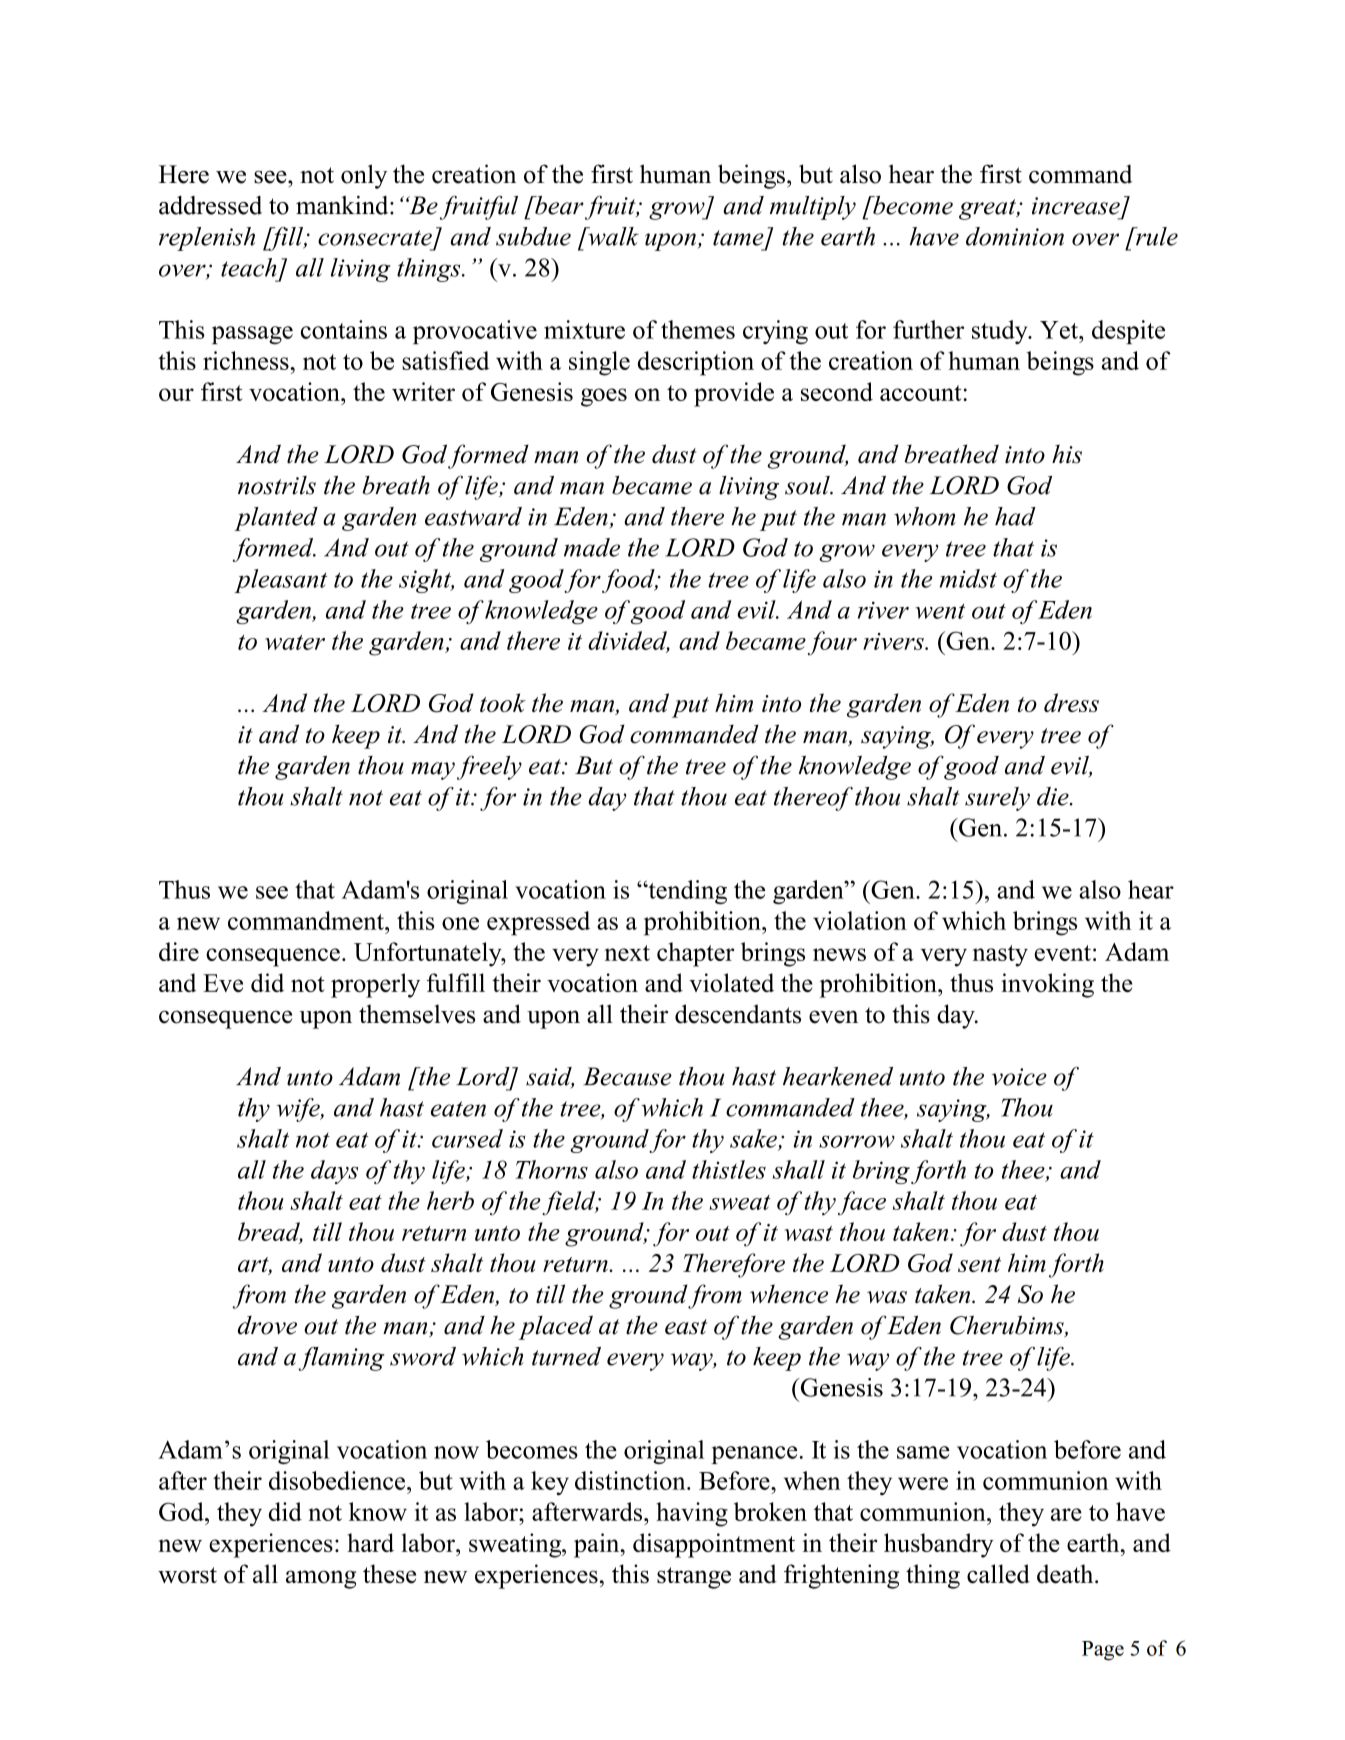  I want to click on sent, so click(979, 1264).
